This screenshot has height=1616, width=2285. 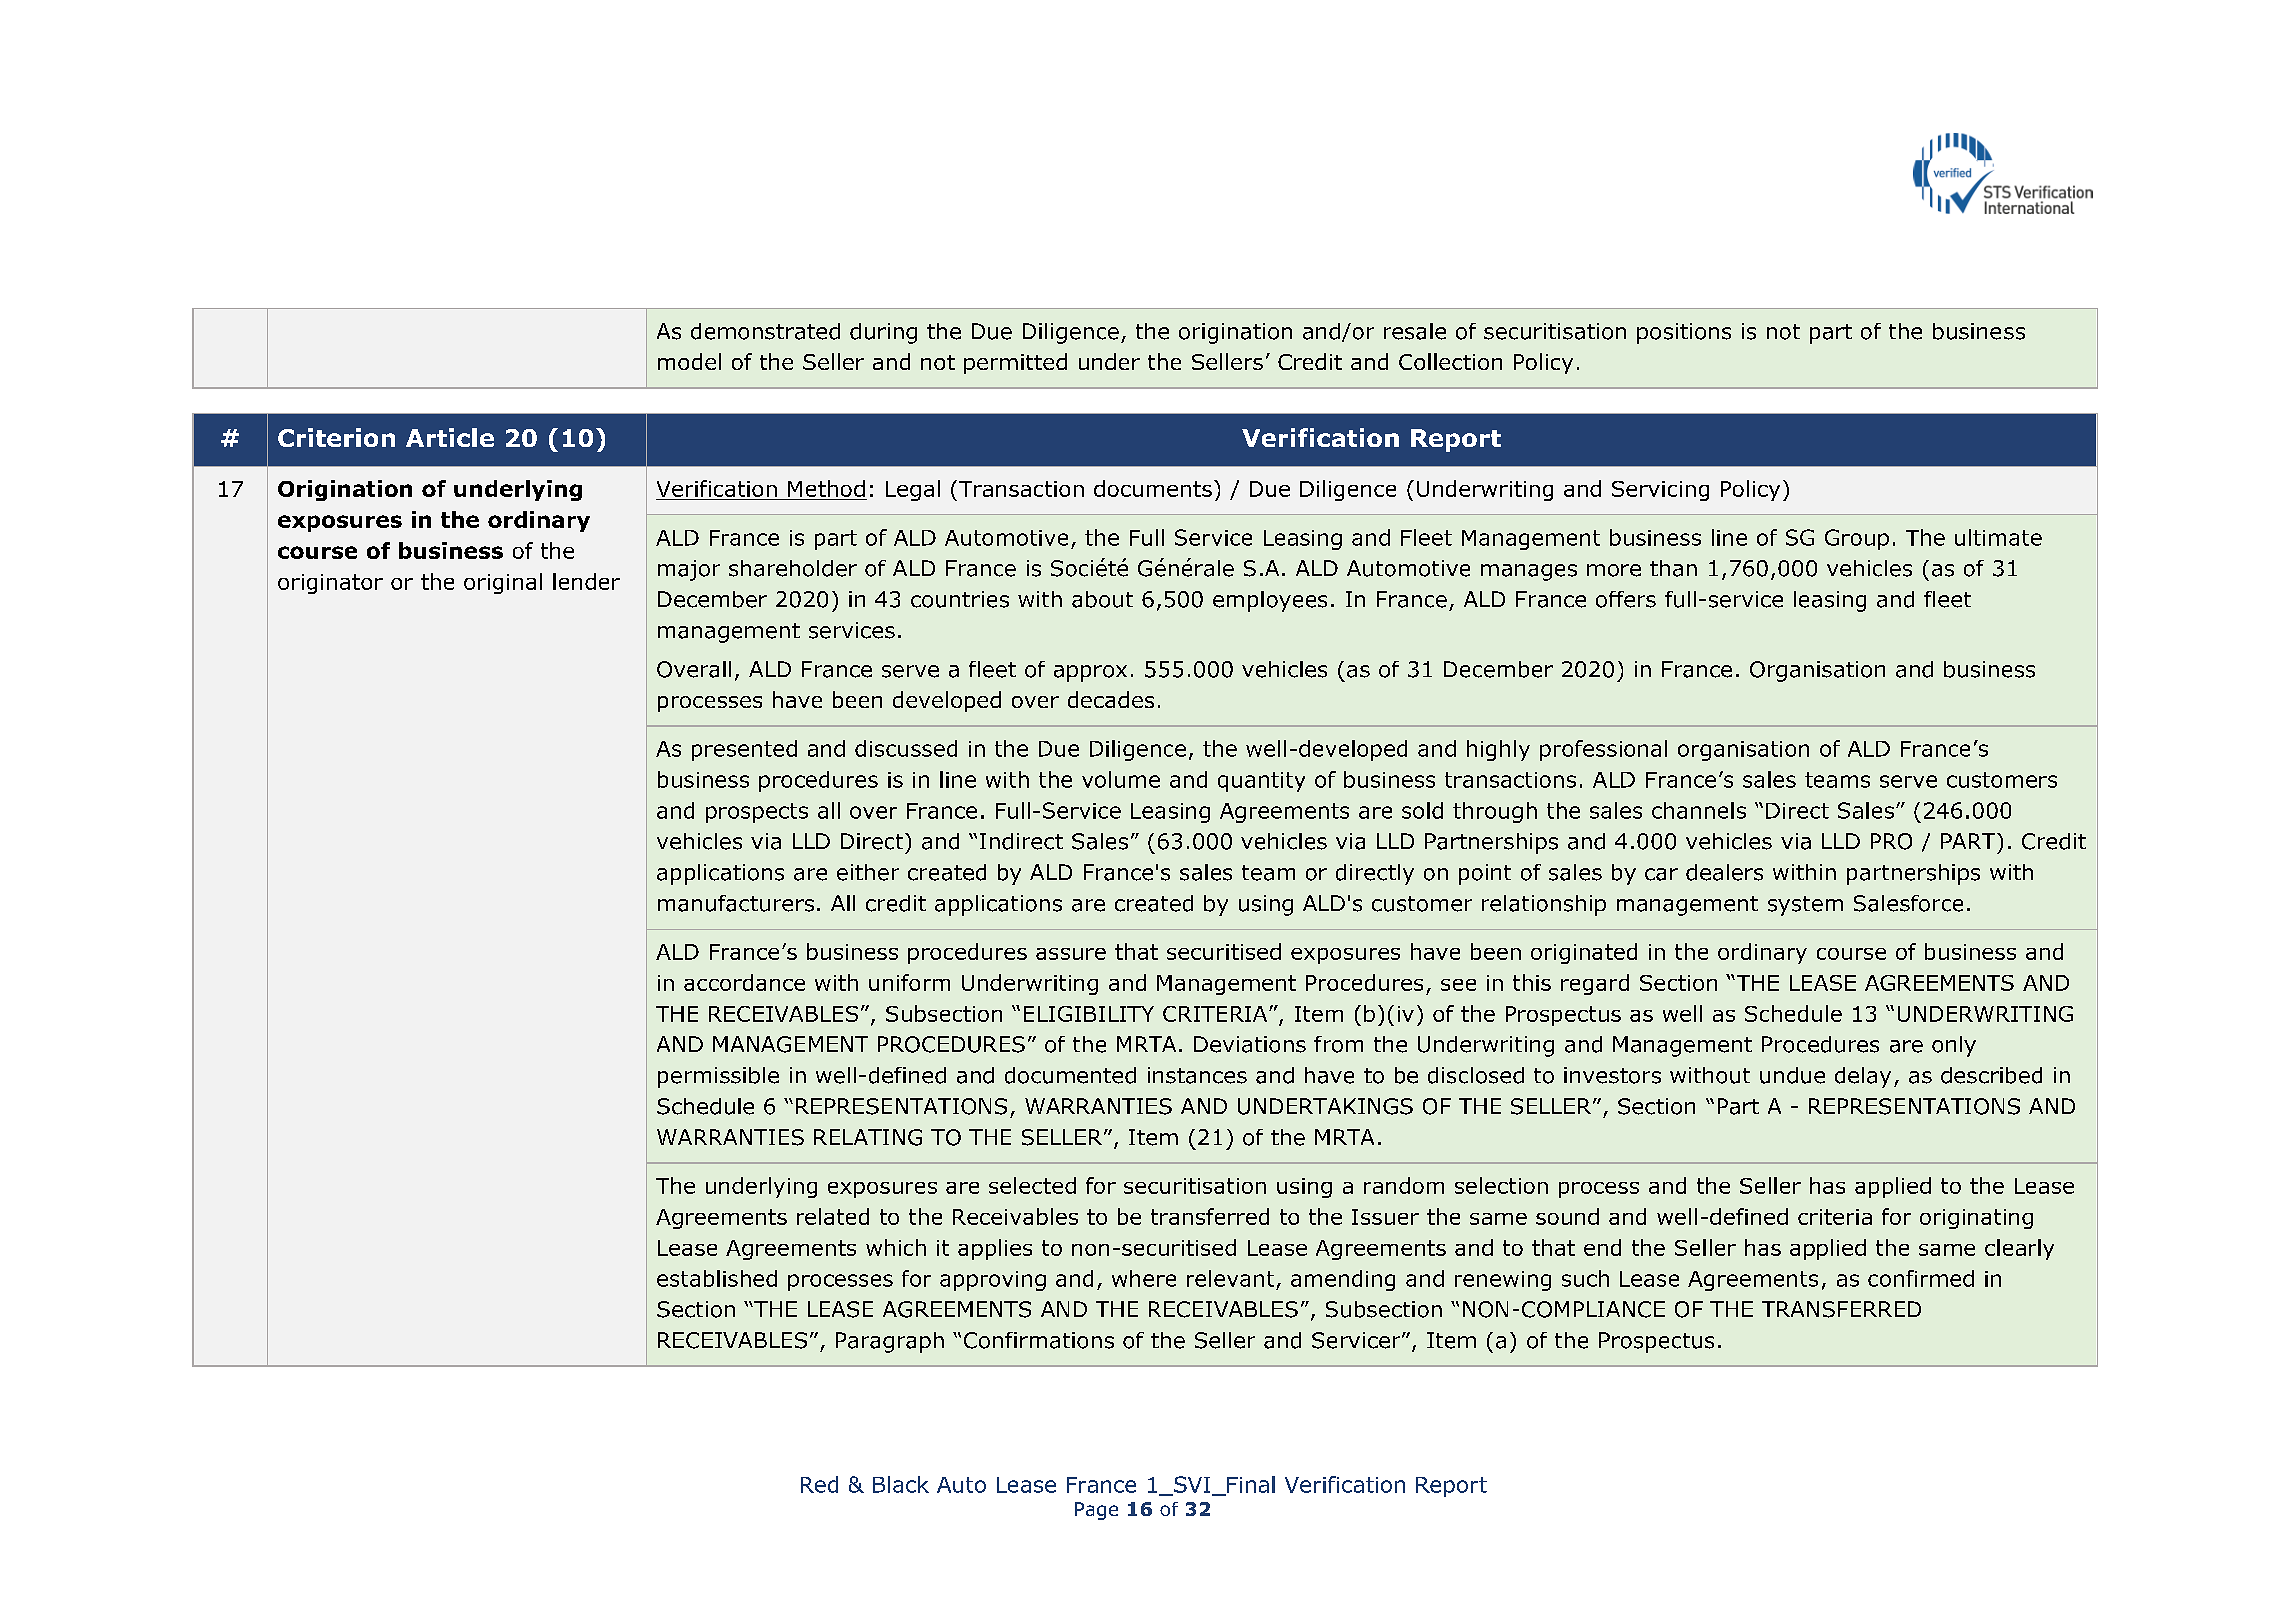 I want to click on decades, so click(x=1111, y=699).
